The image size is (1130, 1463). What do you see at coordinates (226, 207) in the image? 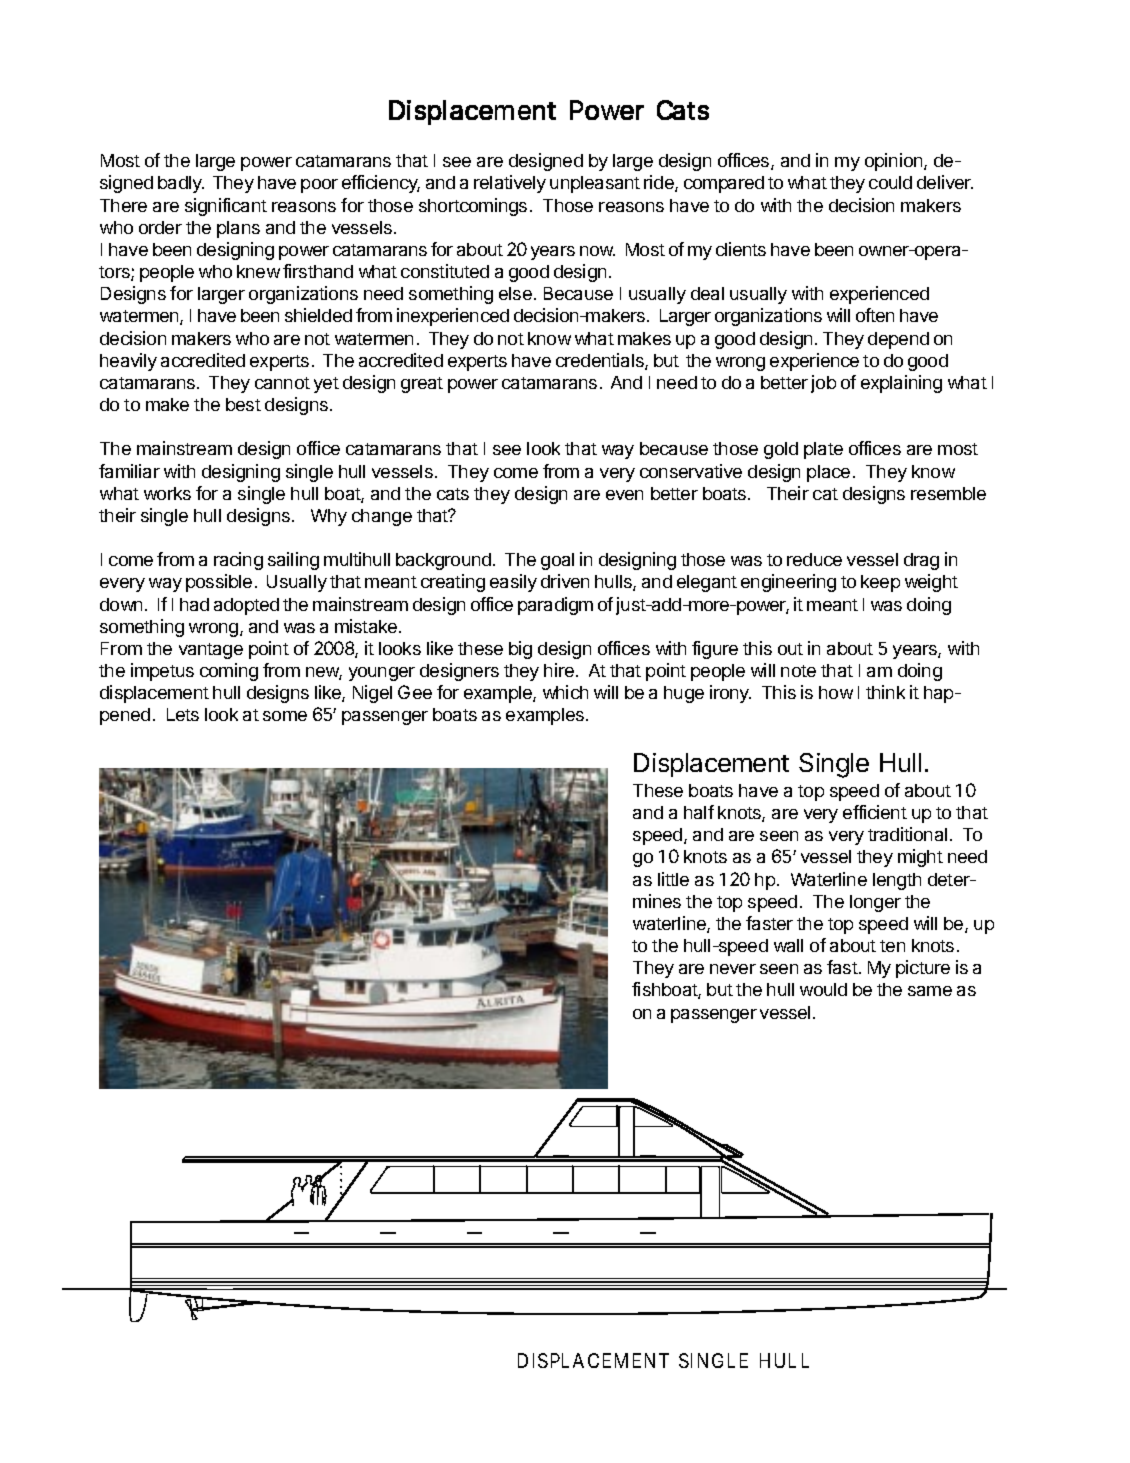
I see `significant` at bounding box center [226, 207].
